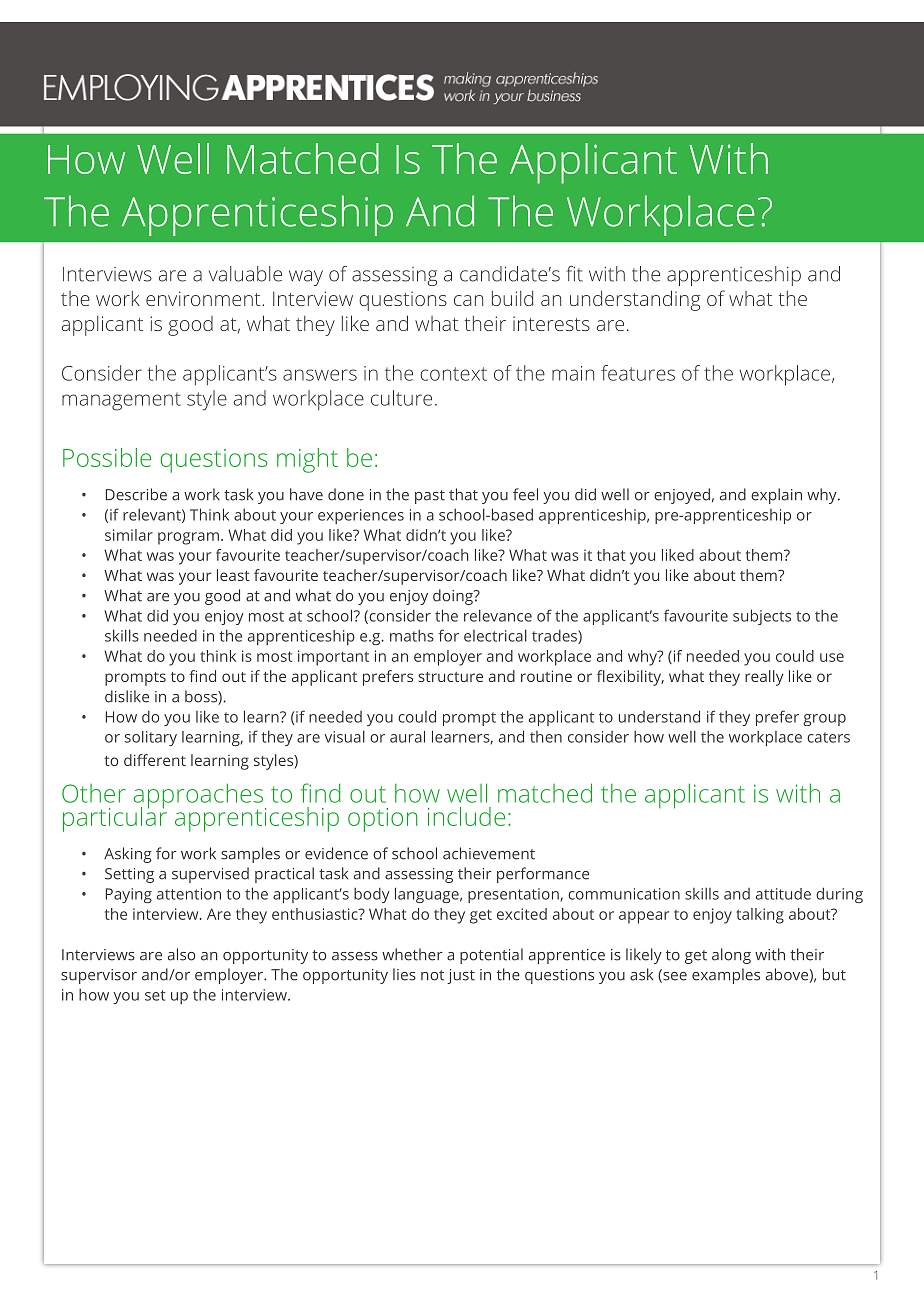 The image size is (924, 1308). What do you see at coordinates (731, 956) in the screenshot?
I see `along` at bounding box center [731, 956].
